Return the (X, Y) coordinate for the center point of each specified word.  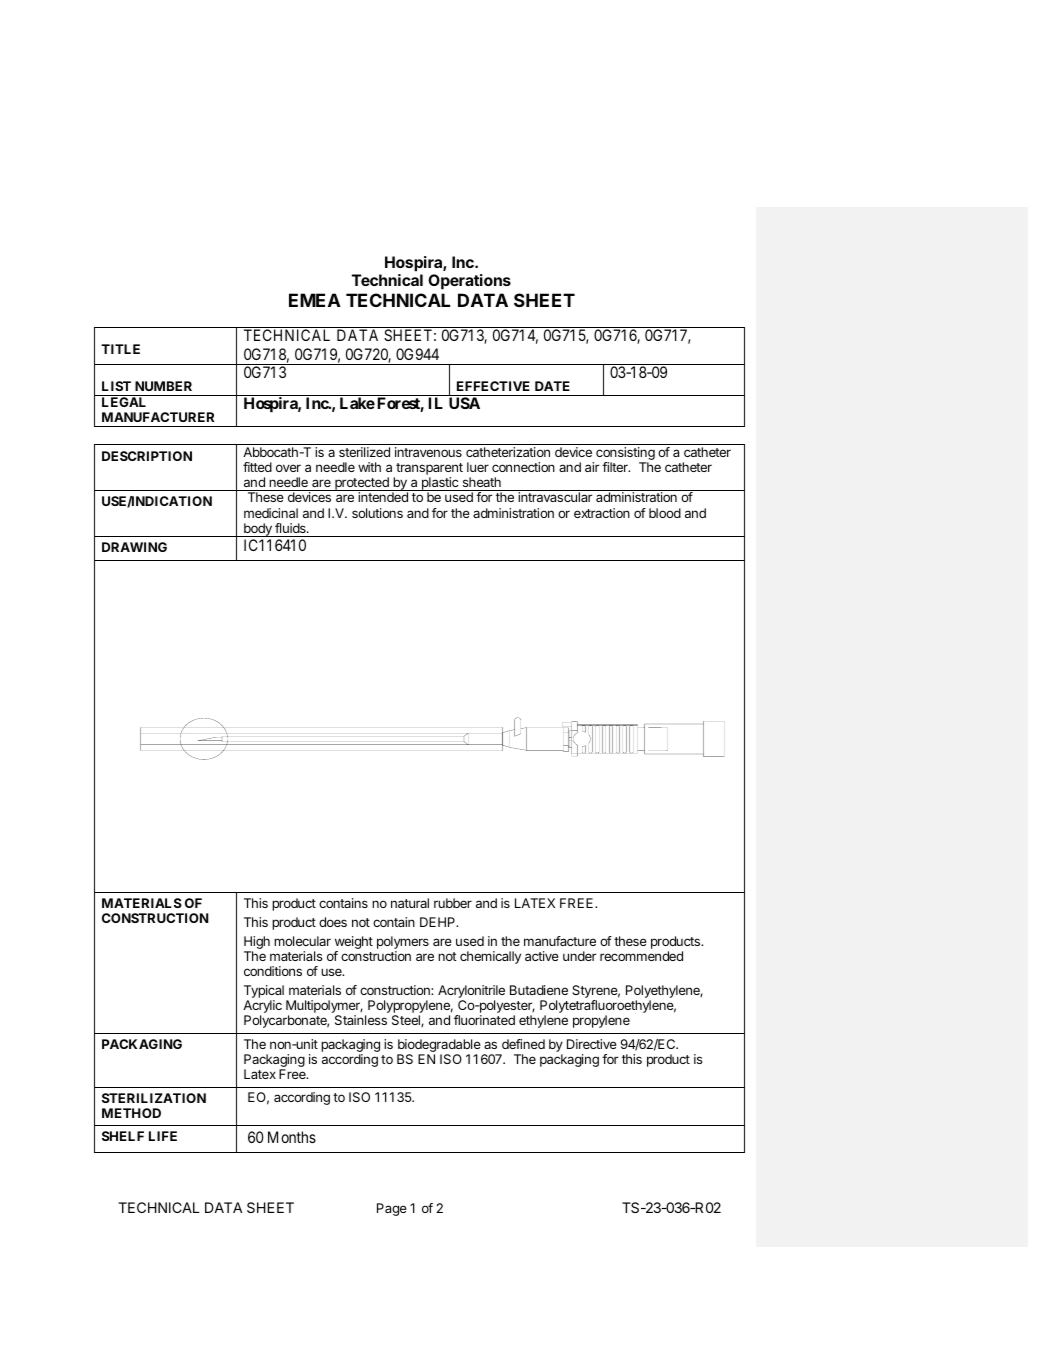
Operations (469, 282)
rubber (453, 903)
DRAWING (134, 547)
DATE (552, 386)
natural (410, 903)
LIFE (163, 1136)
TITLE (120, 349)
